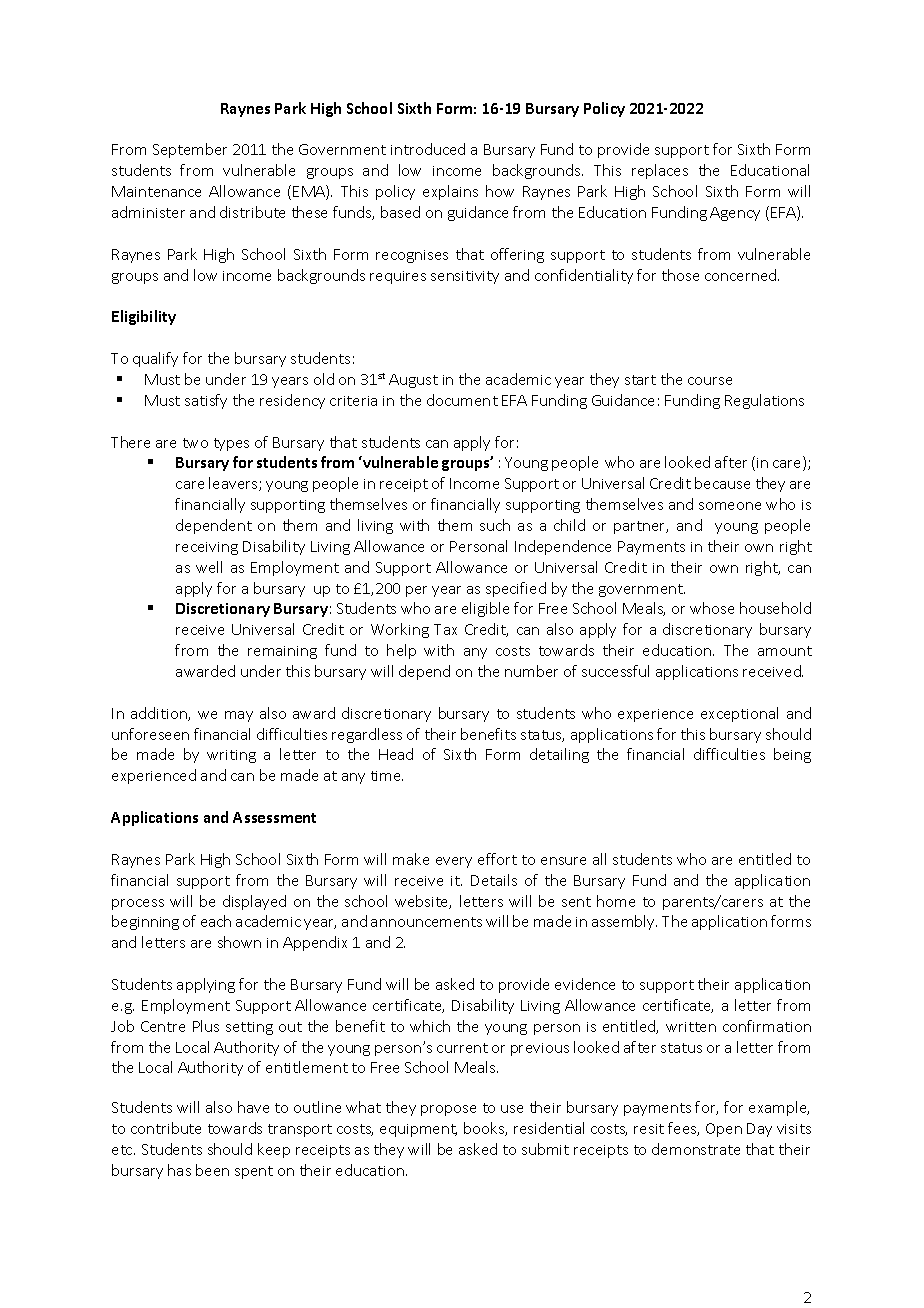 Image resolution: width=924 pixels, height=1308 pixels. Describe the element at coordinates (190, 150) in the page. I see `September` at that location.
